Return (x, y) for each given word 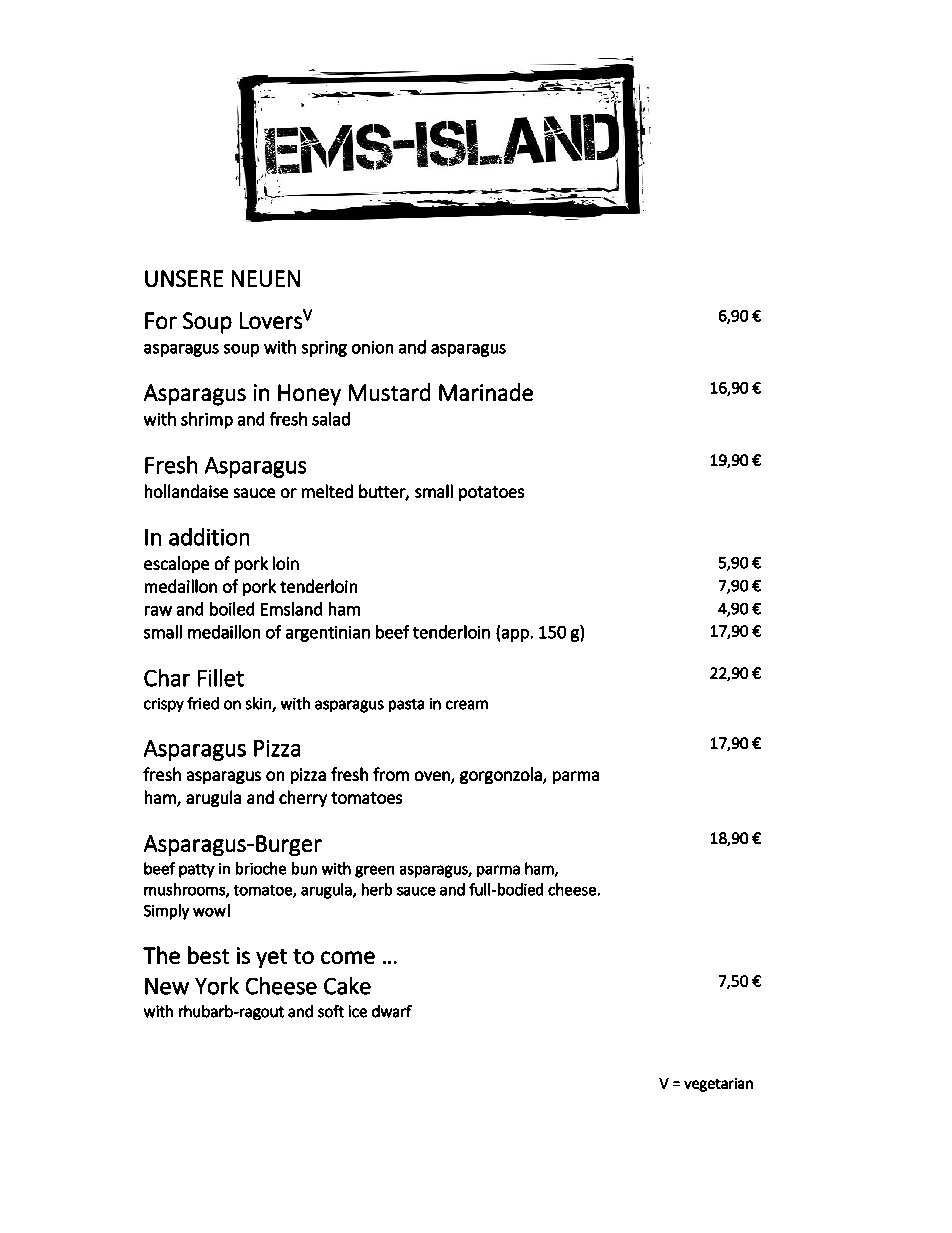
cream (467, 705)
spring (324, 349)
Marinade (486, 392)
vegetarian (718, 1085)
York (217, 986)
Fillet (221, 678)
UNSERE (184, 278)
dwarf (392, 1011)
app (515, 635)
